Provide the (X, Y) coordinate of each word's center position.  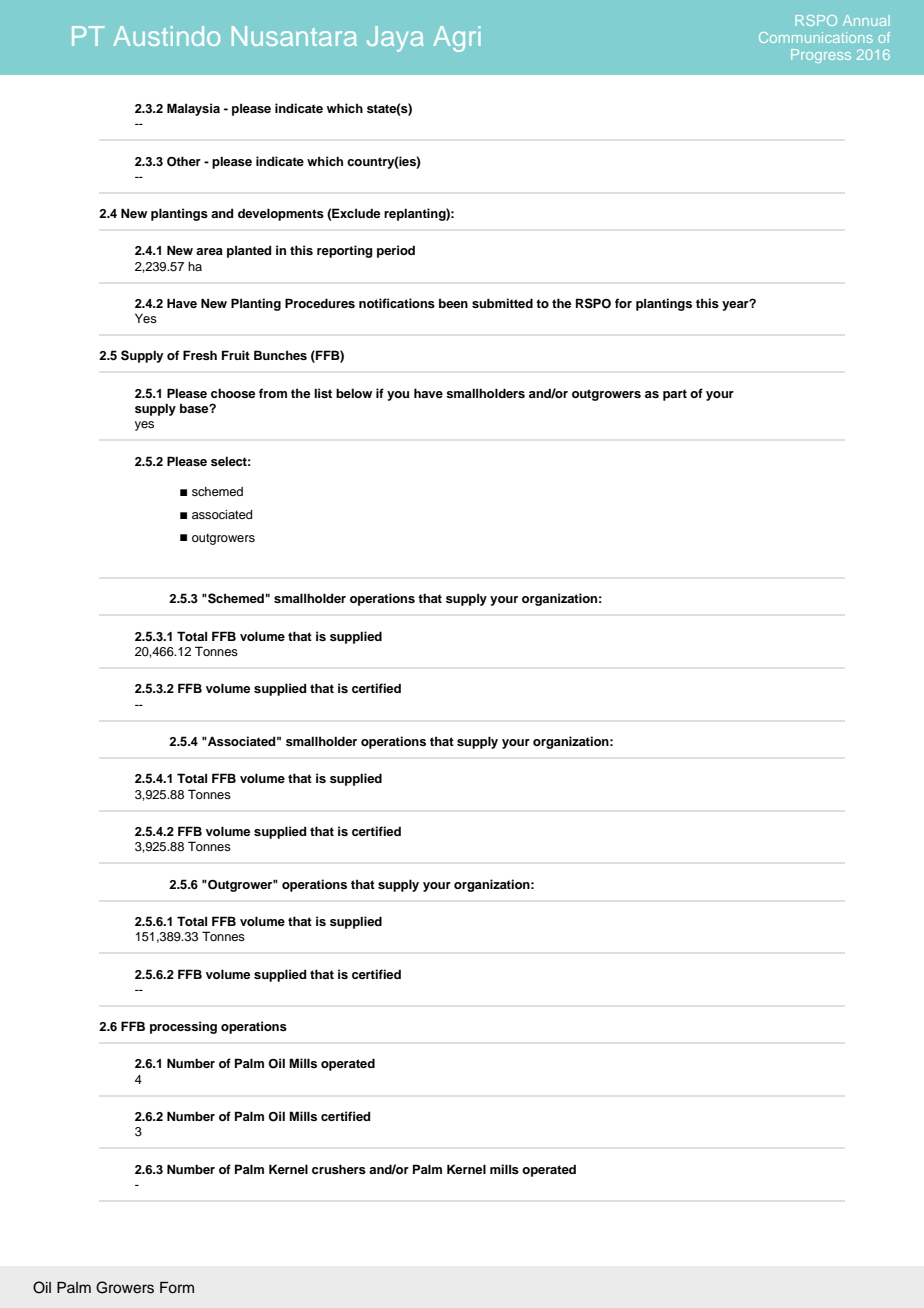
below (354, 393)
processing (183, 1027)
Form (177, 1288)
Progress (821, 56)
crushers (339, 1169)
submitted (502, 303)
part (675, 395)
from (273, 393)
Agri (457, 39)
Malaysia (193, 109)
